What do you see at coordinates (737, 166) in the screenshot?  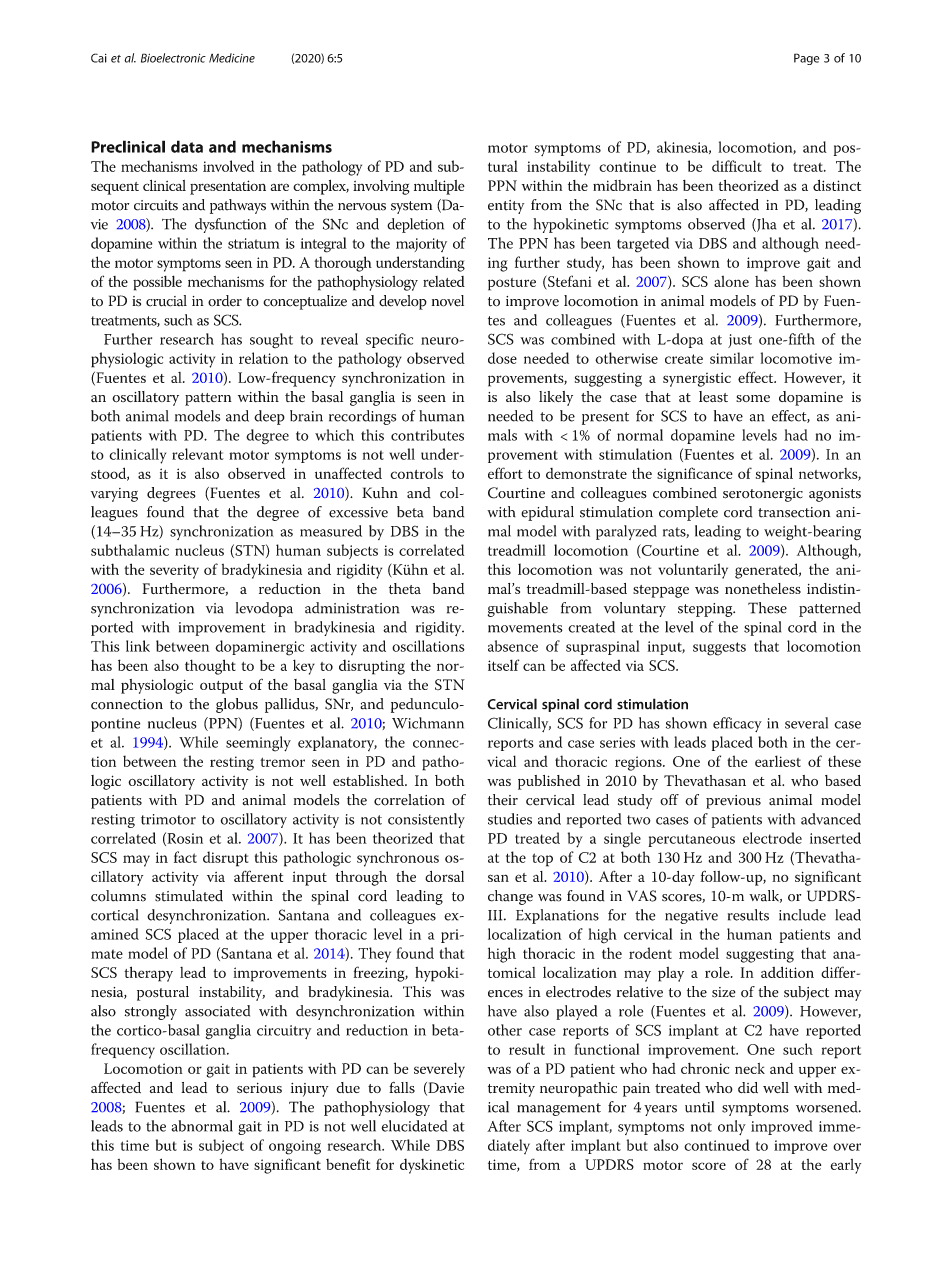 I see `difficult` at bounding box center [737, 166].
